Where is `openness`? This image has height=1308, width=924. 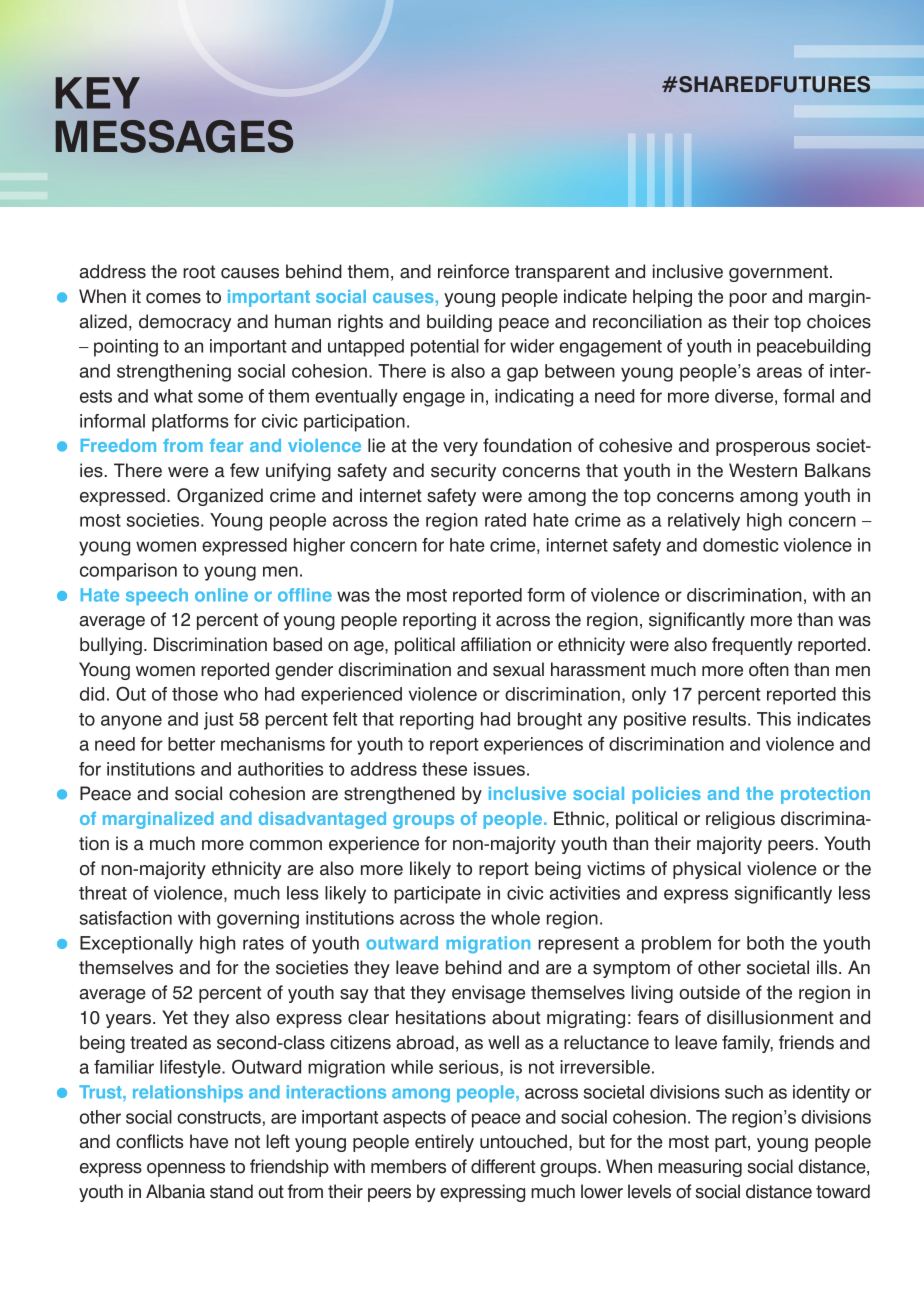
openness is located at coordinates (186, 1170).
